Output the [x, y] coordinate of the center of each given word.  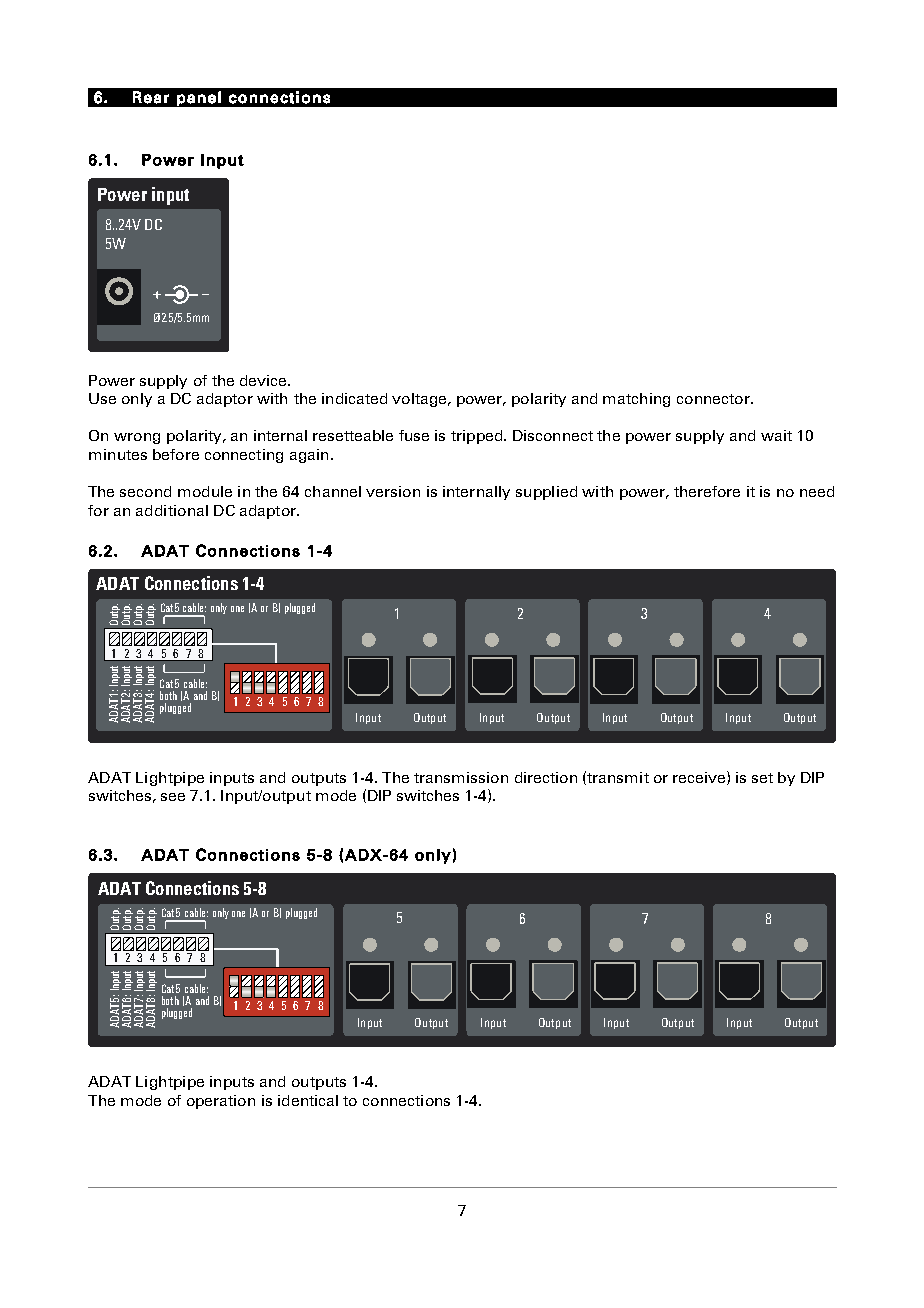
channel [333, 491]
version [393, 491]
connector [714, 399]
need [817, 491]
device [263, 380]
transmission [461, 777]
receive [699, 777]
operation [221, 1102]
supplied [546, 493]
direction [546, 777]
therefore [707, 491]
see [173, 797]
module [205, 491]
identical [308, 1100]
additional [172, 510]
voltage [420, 400]
